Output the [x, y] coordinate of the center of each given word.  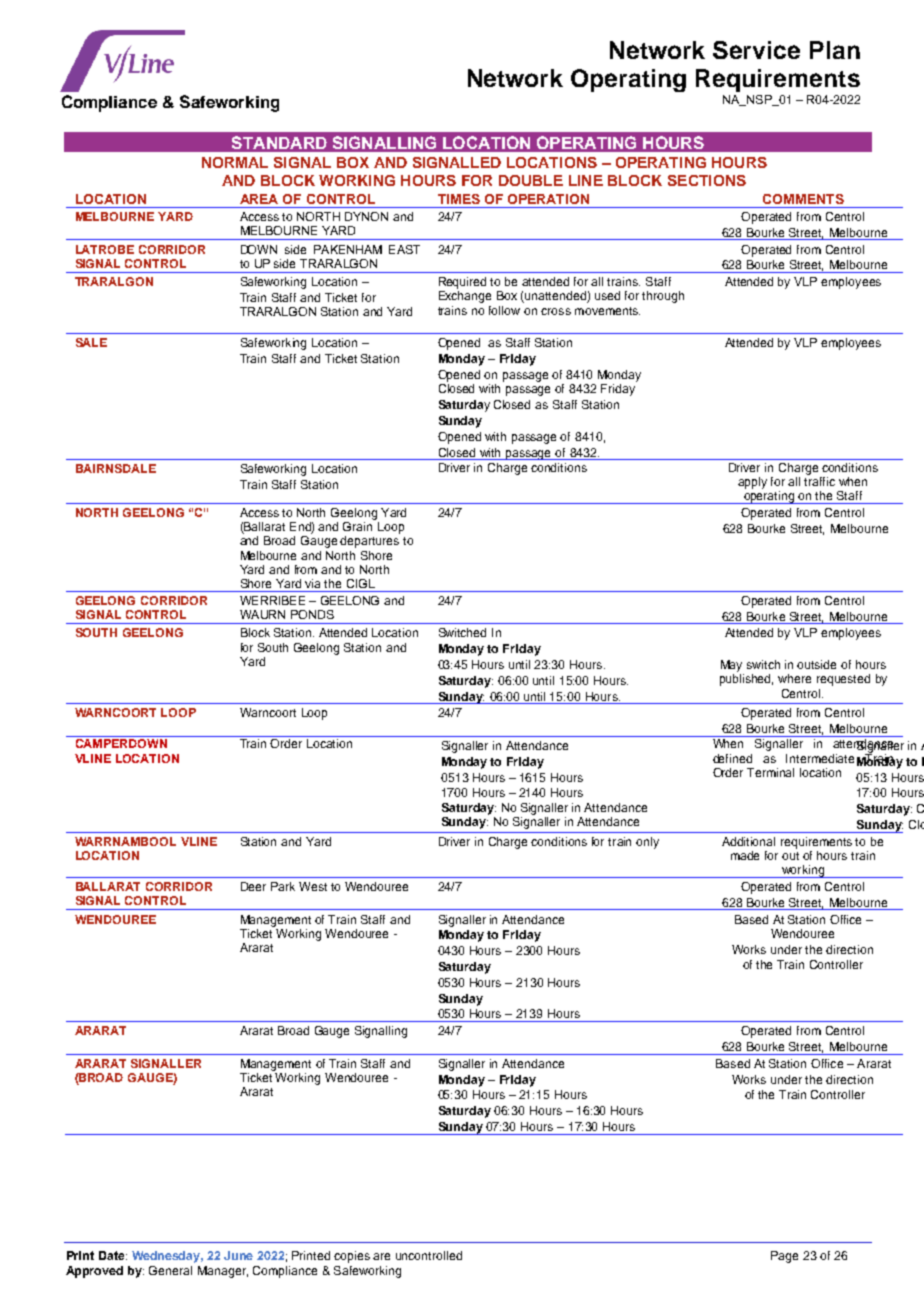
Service [756, 50]
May [731, 666]
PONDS [312, 614]
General [170, 1270]
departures [369, 542]
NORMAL [235, 162]
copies [352, 1257]
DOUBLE [531, 180]
